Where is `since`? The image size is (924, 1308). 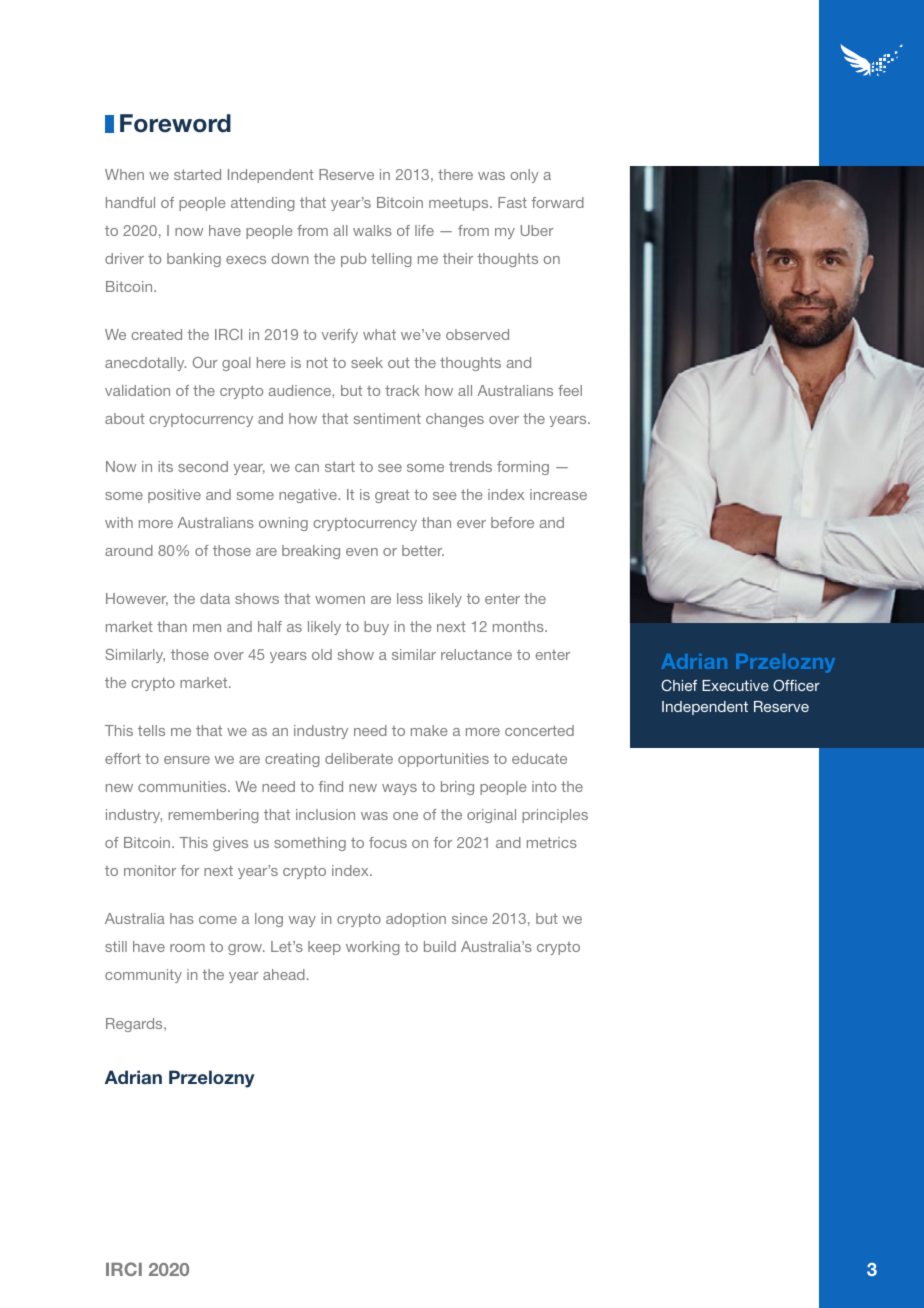 since is located at coordinates (470, 918).
